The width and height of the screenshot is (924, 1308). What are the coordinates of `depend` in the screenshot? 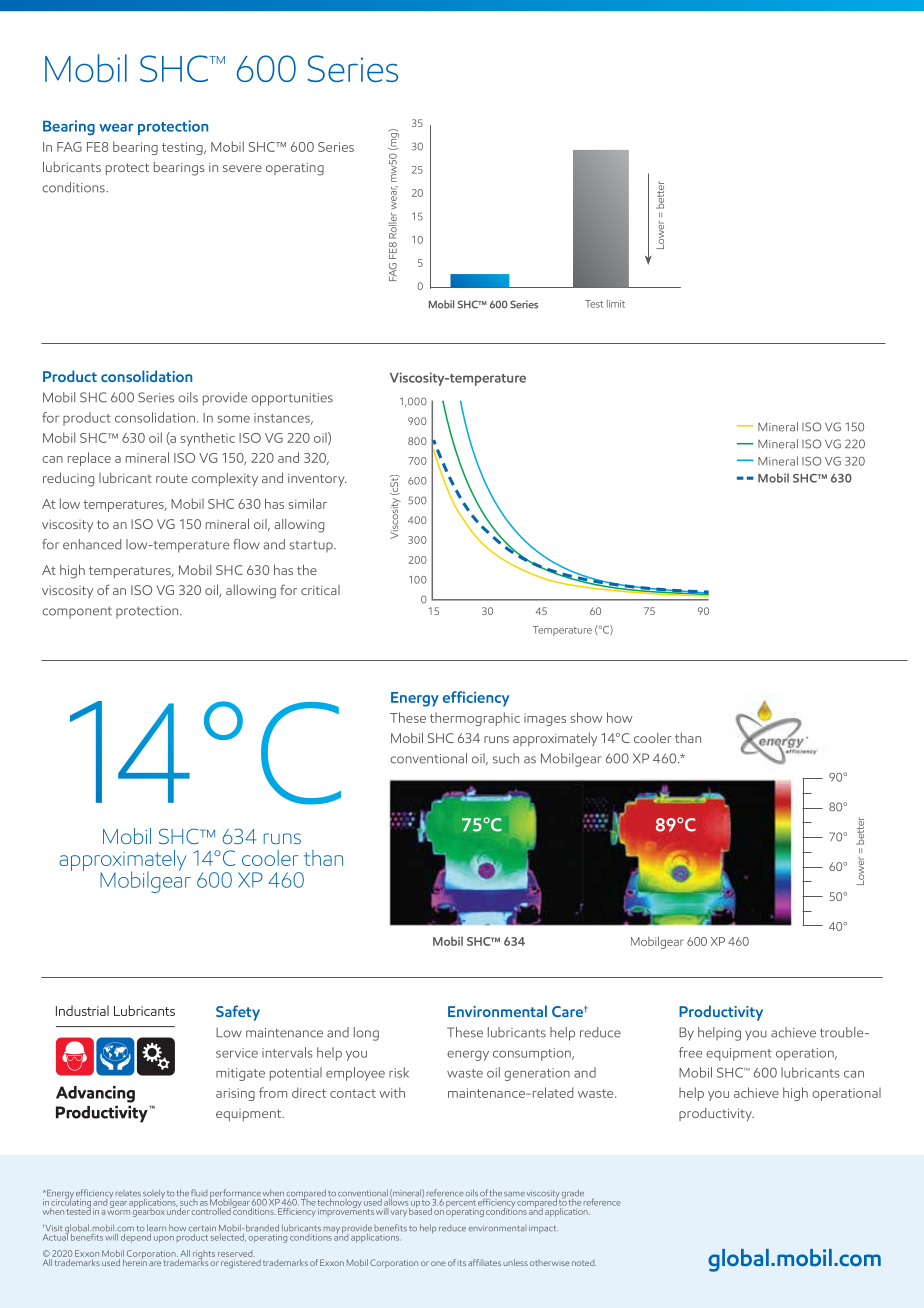 It's located at (135, 1237).
